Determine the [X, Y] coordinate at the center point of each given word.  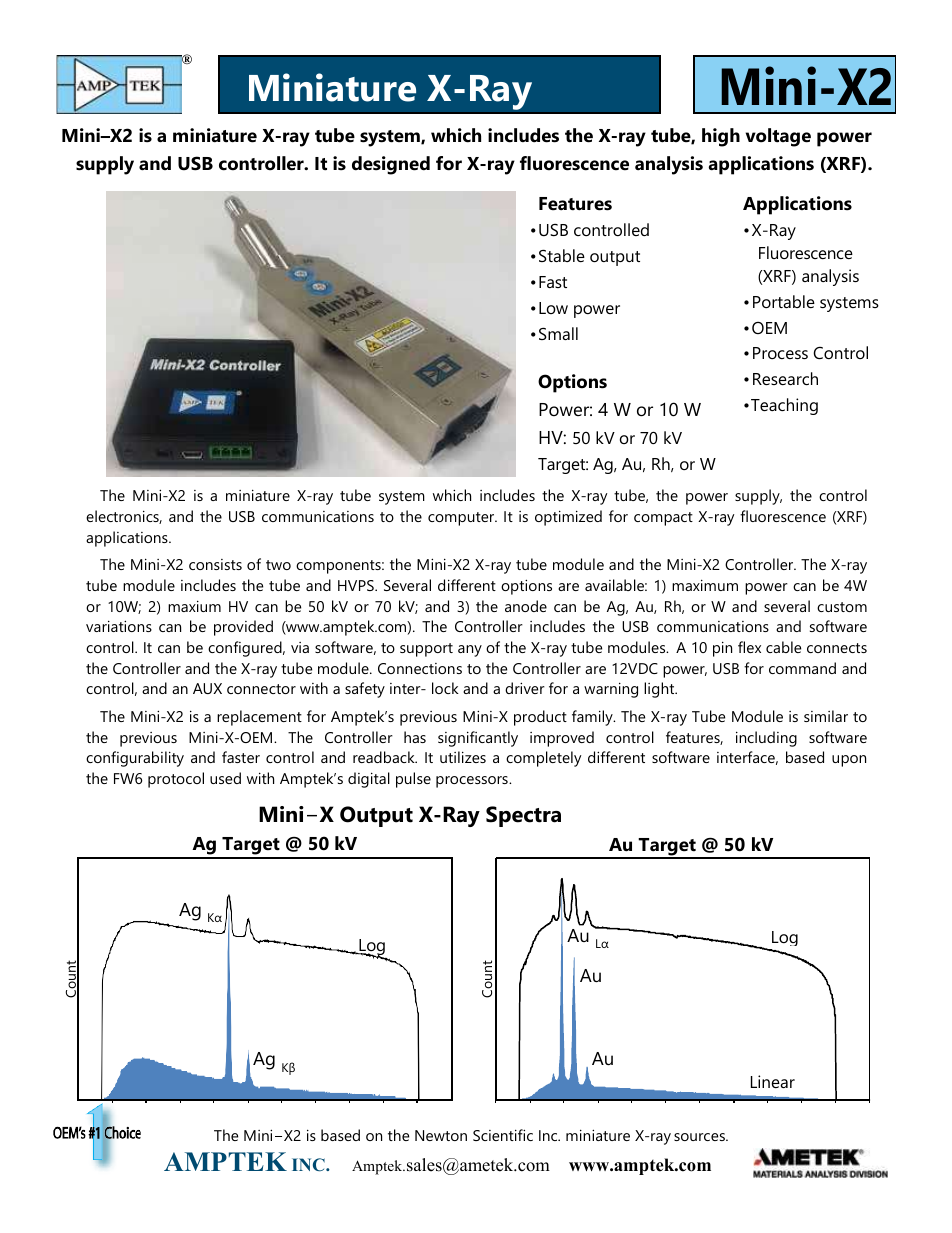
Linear [773, 1081]
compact [663, 519]
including [766, 739]
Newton [441, 1135]
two [278, 565]
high [721, 137]
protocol [176, 780]
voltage [778, 137]
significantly [478, 739]
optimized [568, 518]
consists [215, 564]
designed [391, 165]
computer [462, 519]
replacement [259, 718]
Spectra [523, 816]
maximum [705, 585]
